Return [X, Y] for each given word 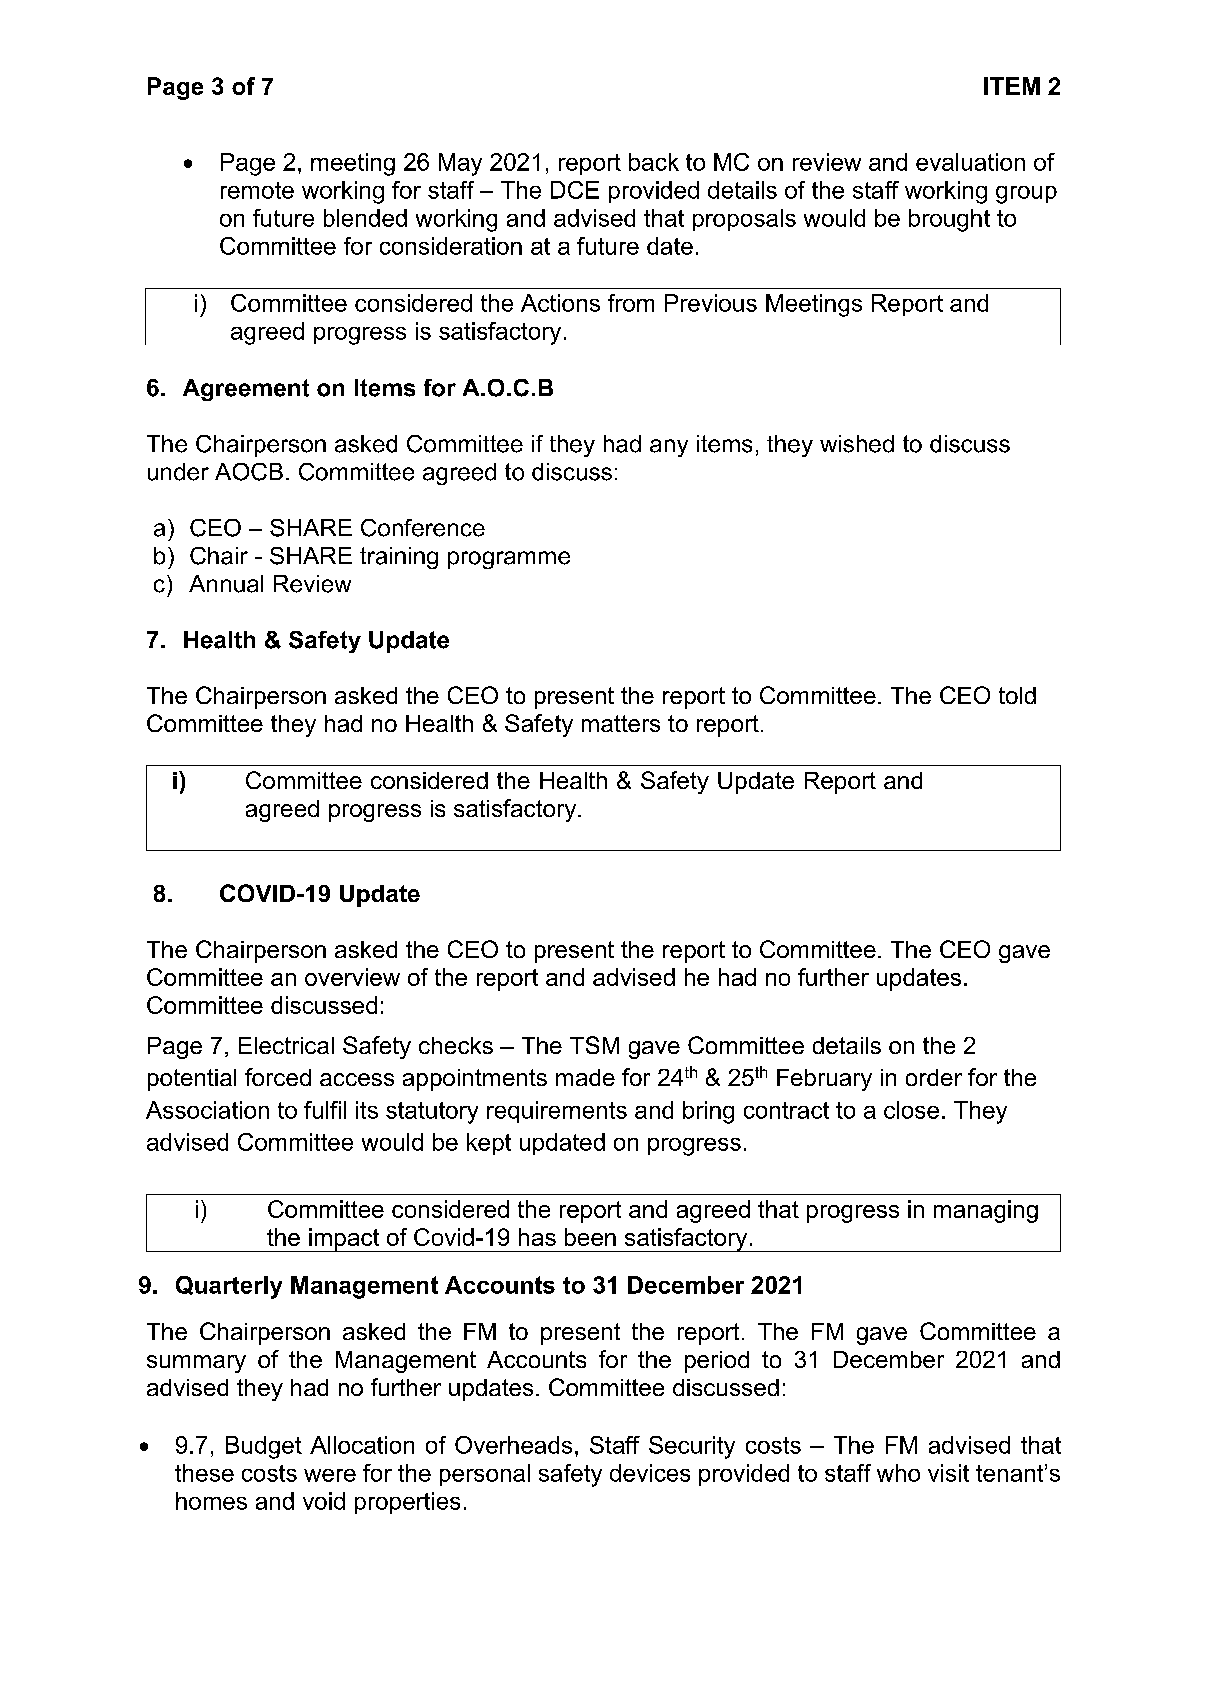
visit [948, 1473]
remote [257, 190]
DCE [575, 190]
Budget [264, 1447]
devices [650, 1473]
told [1017, 695]
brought [949, 220]
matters [621, 723]
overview [352, 977]
